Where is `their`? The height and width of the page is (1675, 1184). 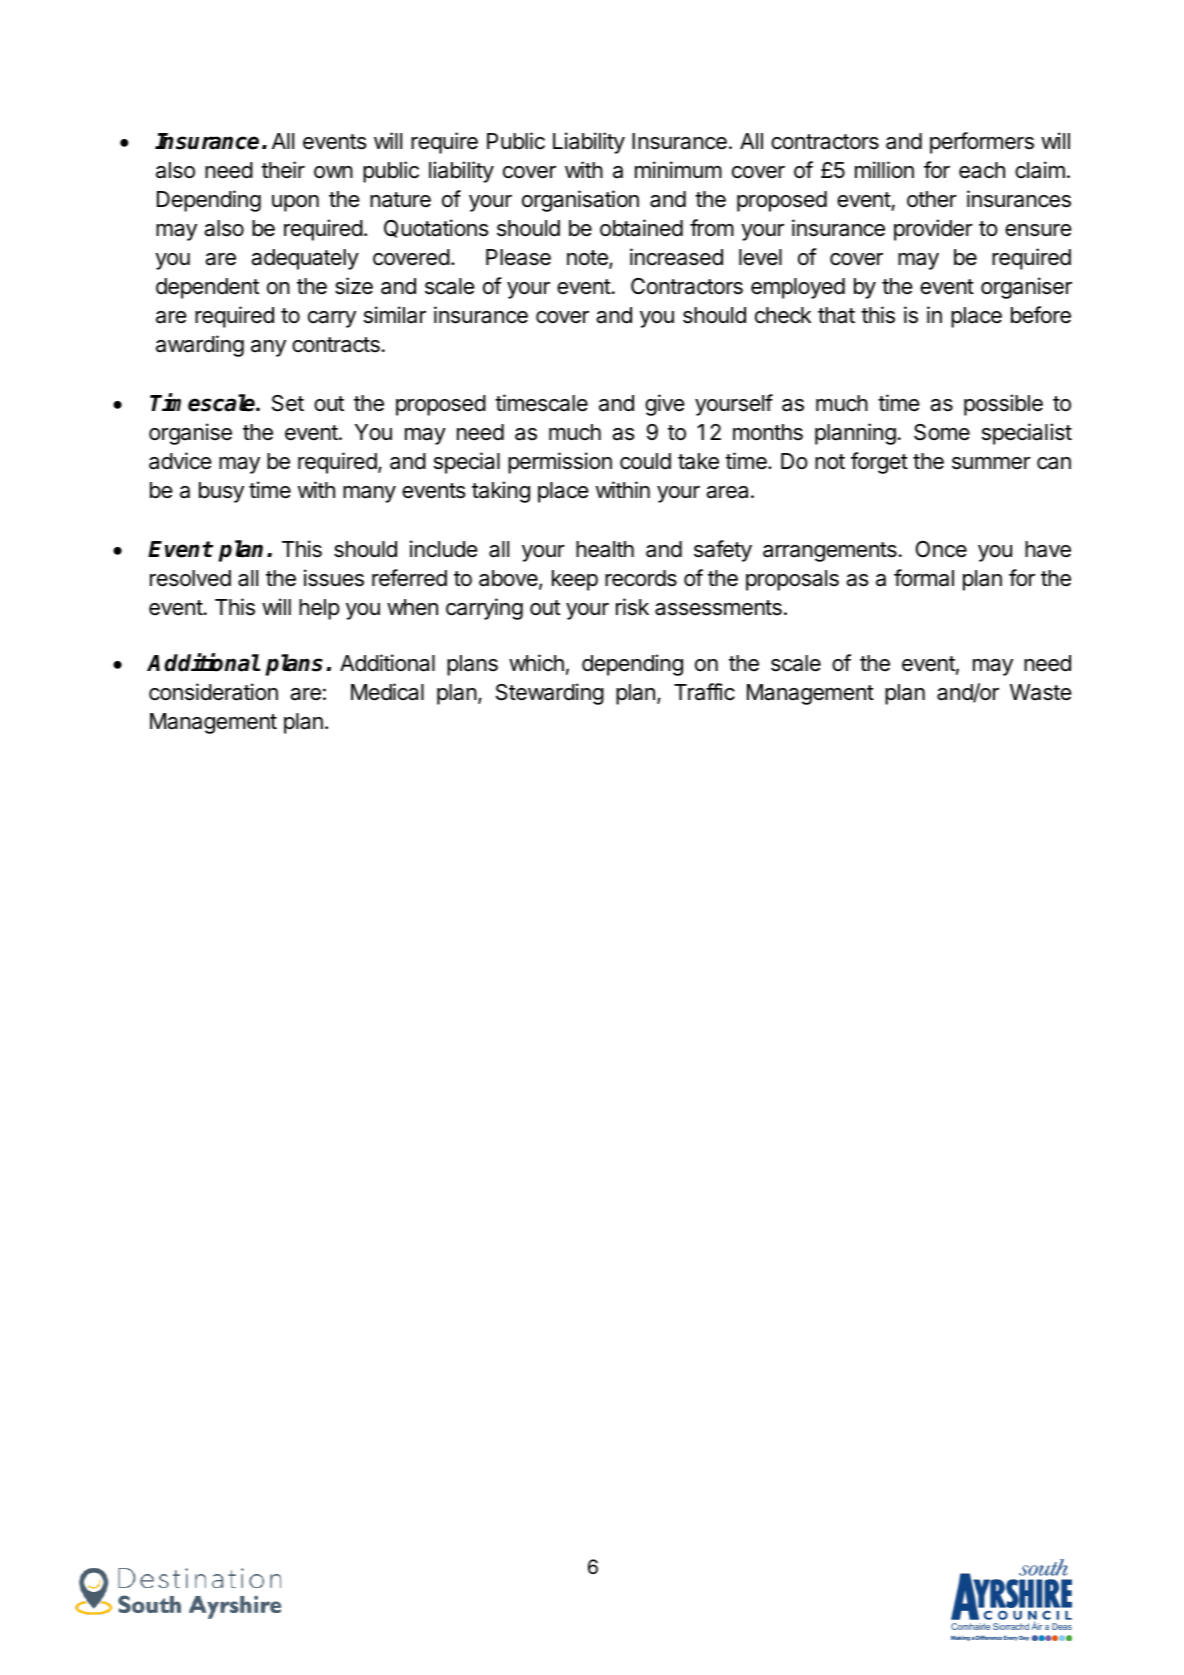 their is located at coordinates (283, 170).
